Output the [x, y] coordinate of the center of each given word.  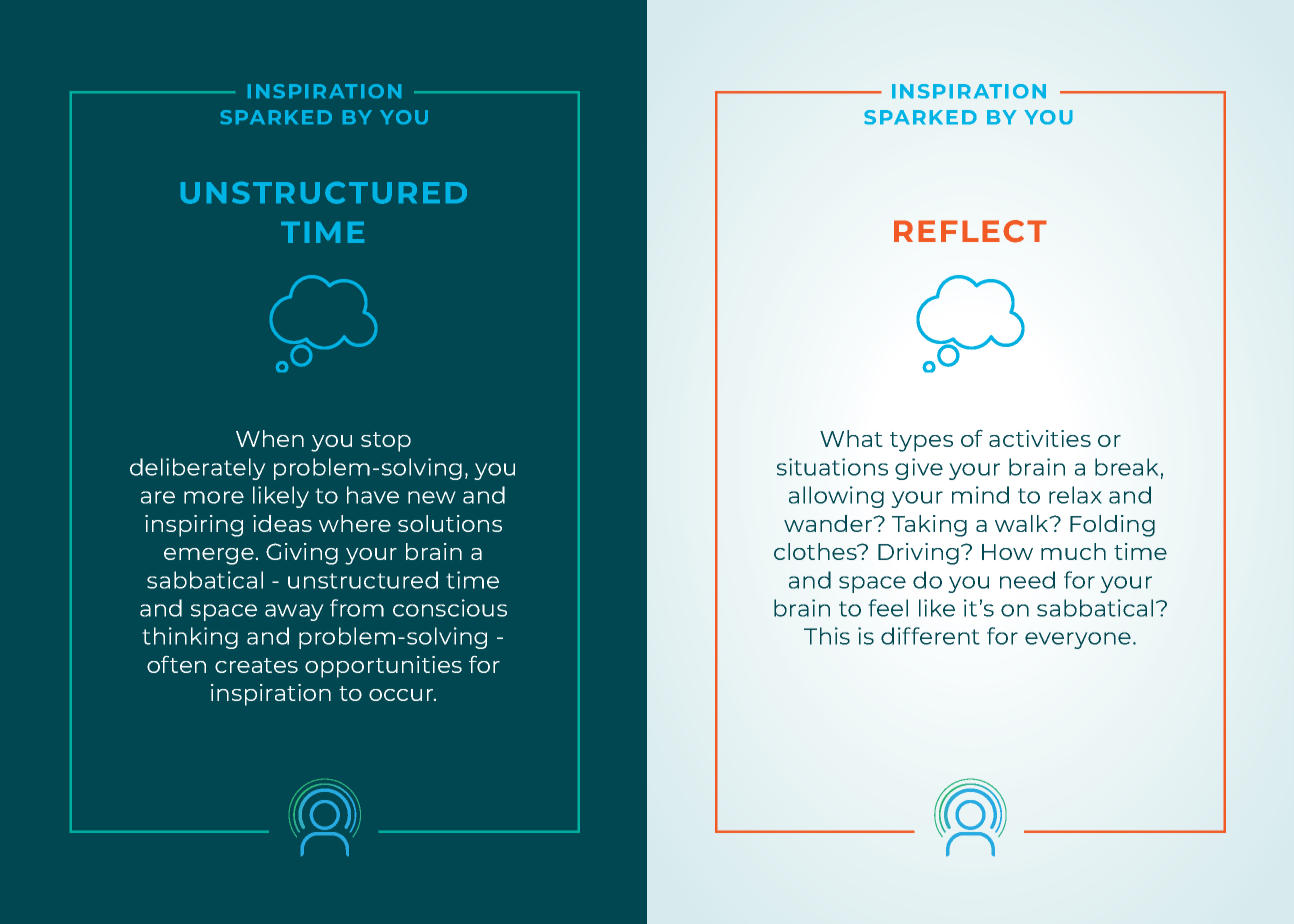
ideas [282, 523]
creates [256, 665]
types [921, 442]
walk [1023, 523]
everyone [1078, 640]
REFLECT [970, 231]
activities [1040, 438]
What [851, 438]
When [270, 438]
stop [386, 442]
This [827, 636]
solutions [450, 523]
